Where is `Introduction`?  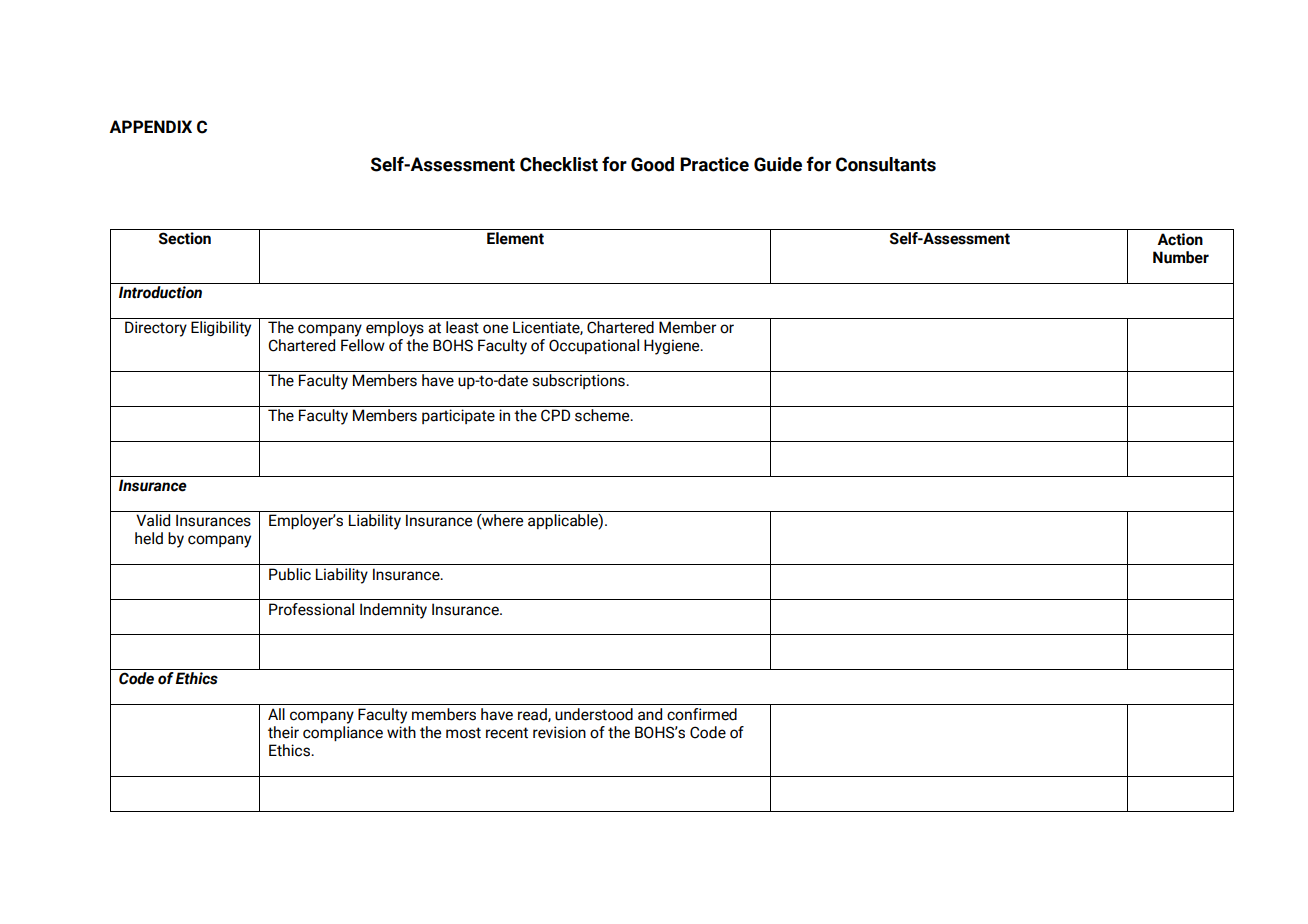 Introduction is located at coordinates (161, 291).
